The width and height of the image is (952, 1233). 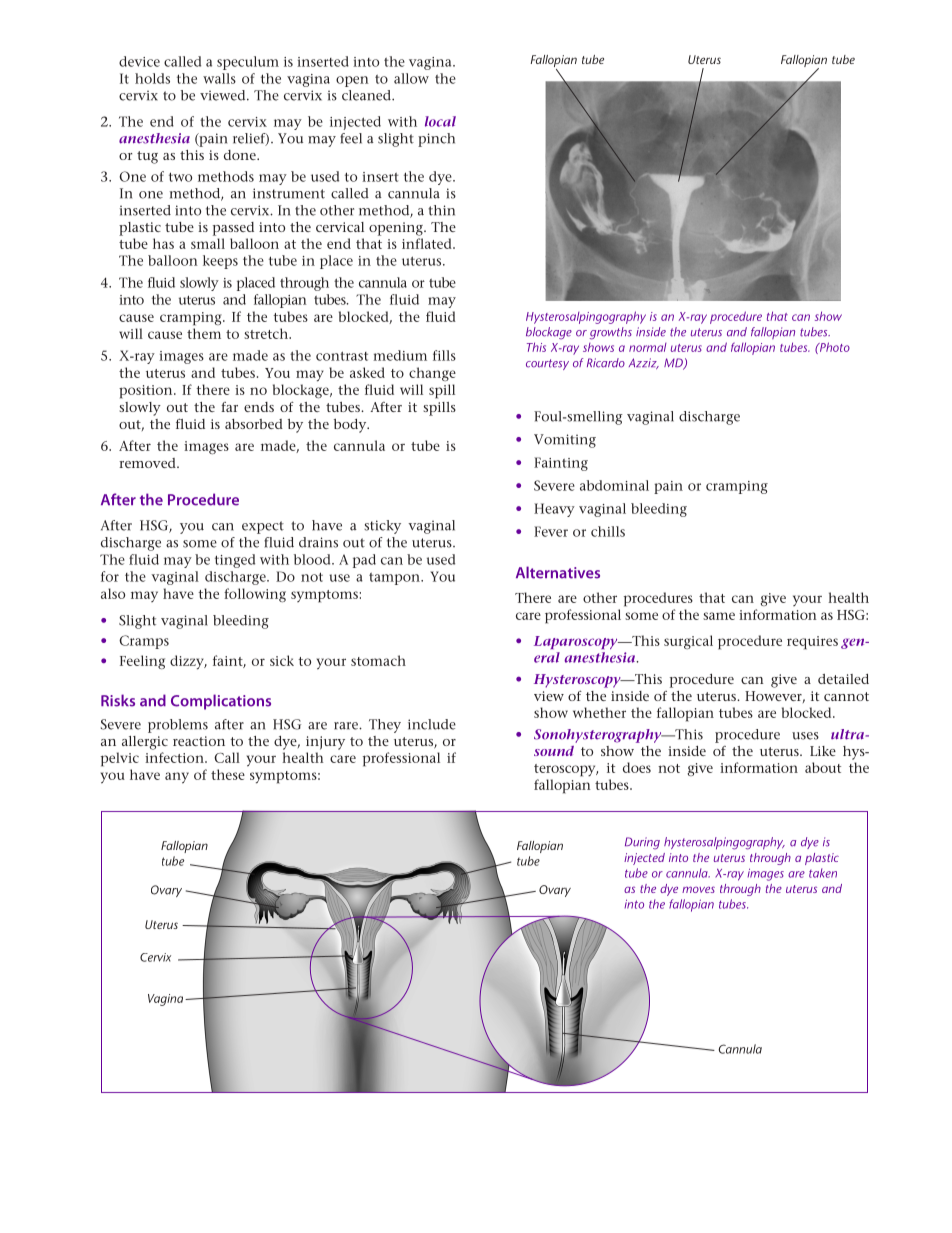 What do you see at coordinates (411, 78) in the image?
I see `allow` at bounding box center [411, 78].
